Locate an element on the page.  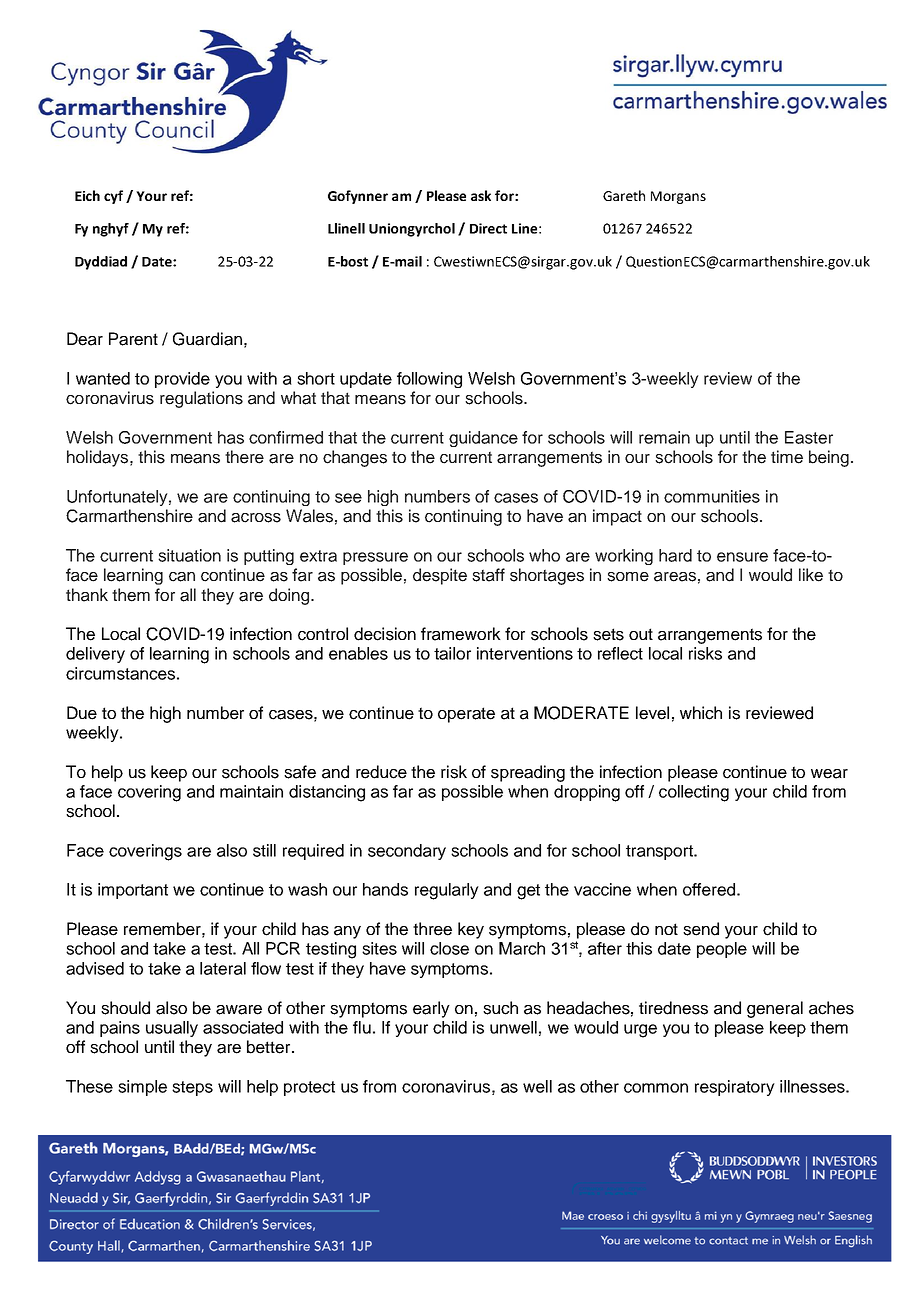
maintain is located at coordinates (251, 791).
